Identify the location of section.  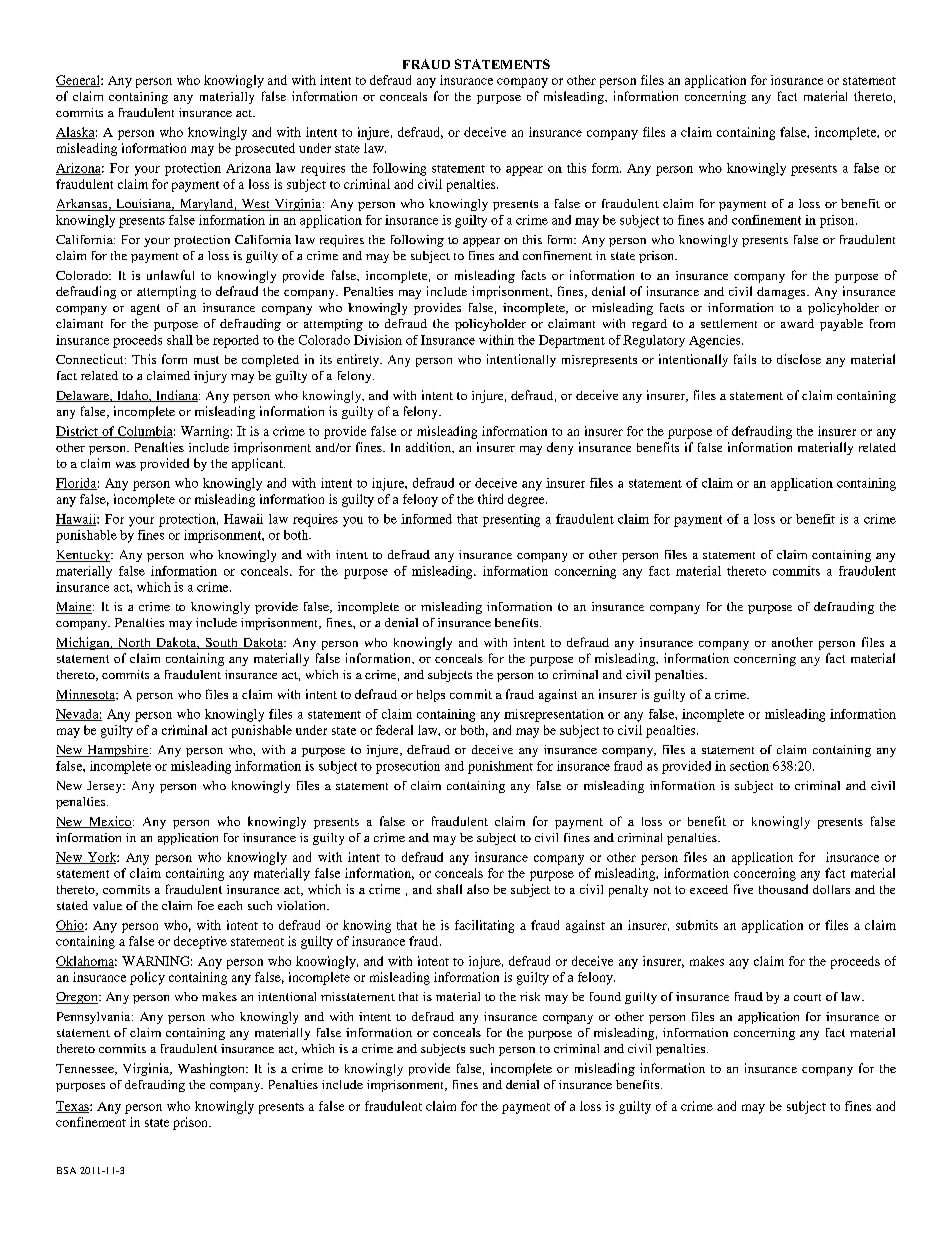
(749, 766).
